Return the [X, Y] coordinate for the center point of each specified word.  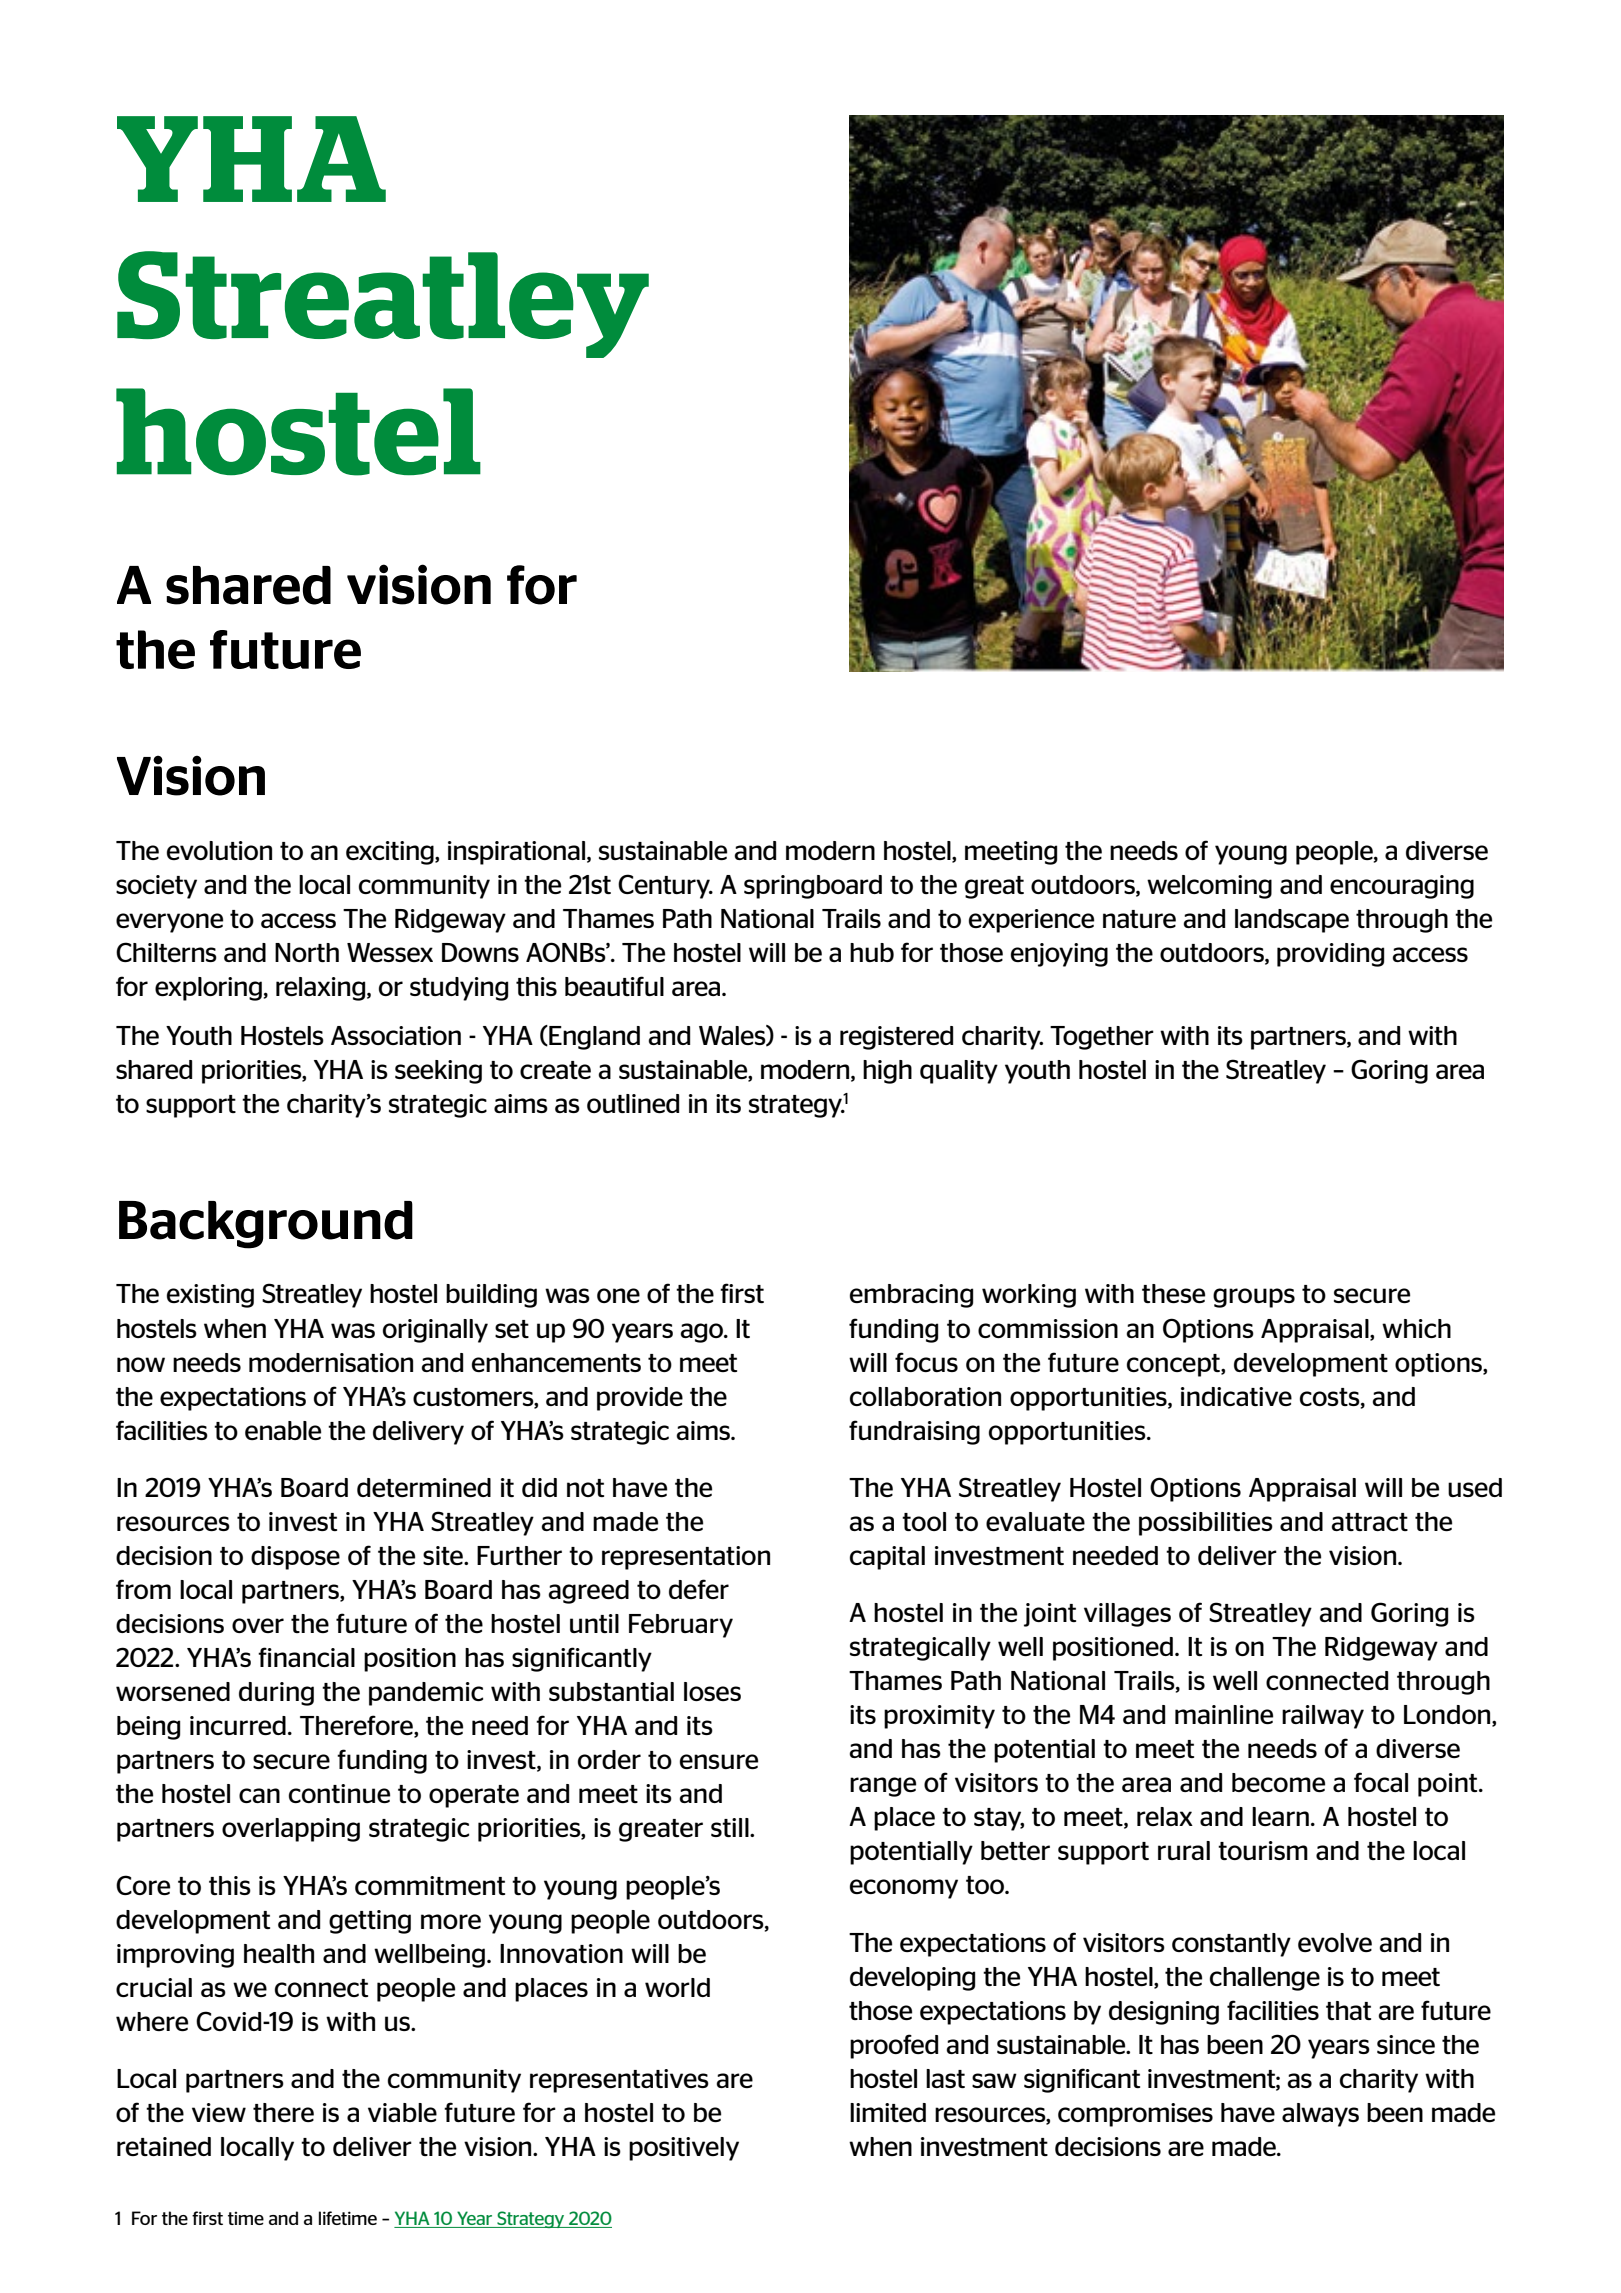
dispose [295, 1558]
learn [1280, 1816]
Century [665, 886]
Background [266, 1225]
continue [339, 1793]
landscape [1292, 921]
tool [924, 1521]
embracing [911, 1296]
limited [888, 2112]
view [219, 2112]
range [883, 1787]
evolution [219, 850]
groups [1254, 1298]
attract [1370, 1522]
